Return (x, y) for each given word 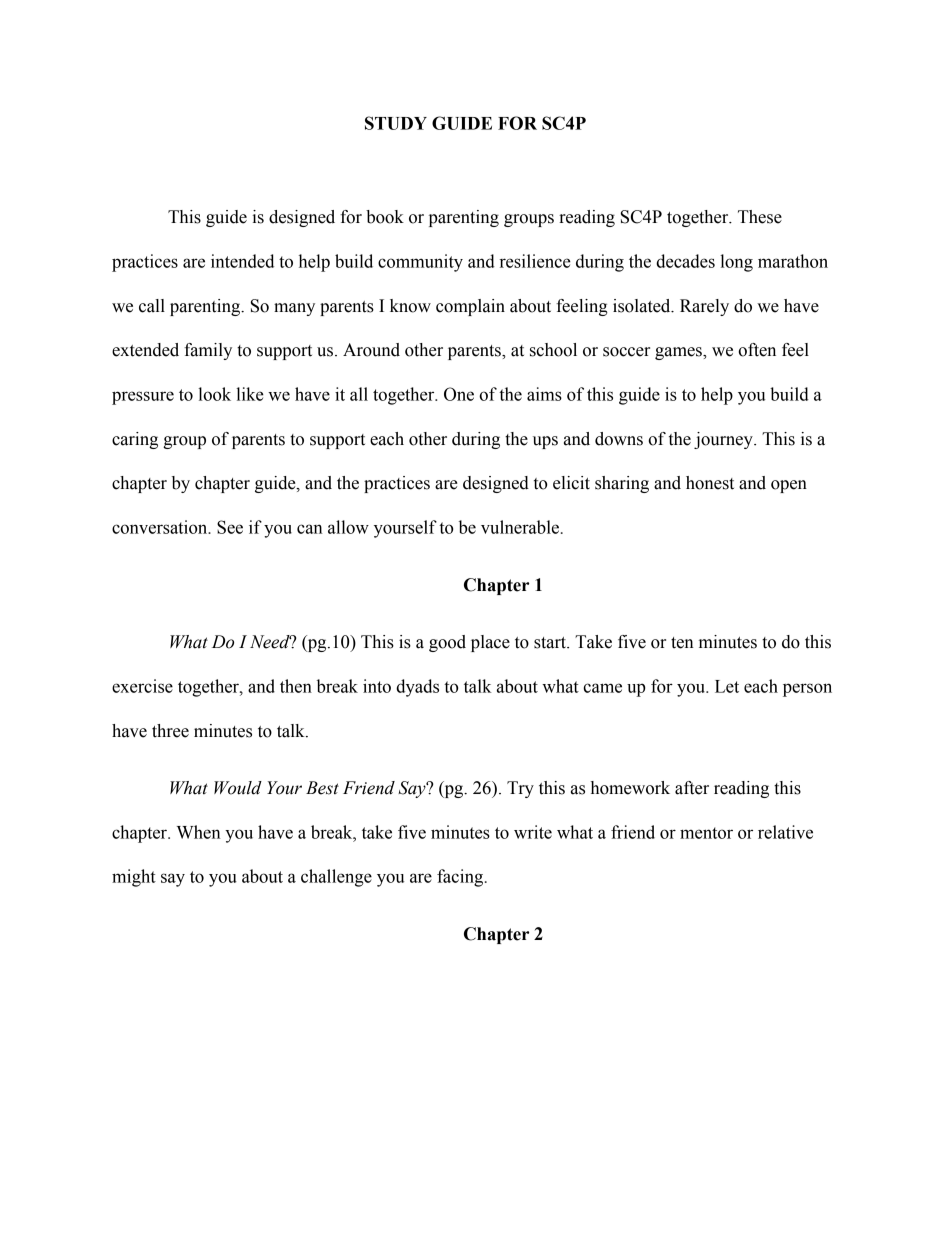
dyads (417, 688)
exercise (142, 686)
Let (727, 686)
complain (470, 307)
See (230, 527)
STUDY (396, 123)
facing (460, 878)
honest (710, 483)
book (385, 217)
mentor (706, 833)
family (208, 351)
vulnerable (520, 527)
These (760, 217)
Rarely (704, 307)
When (199, 832)
